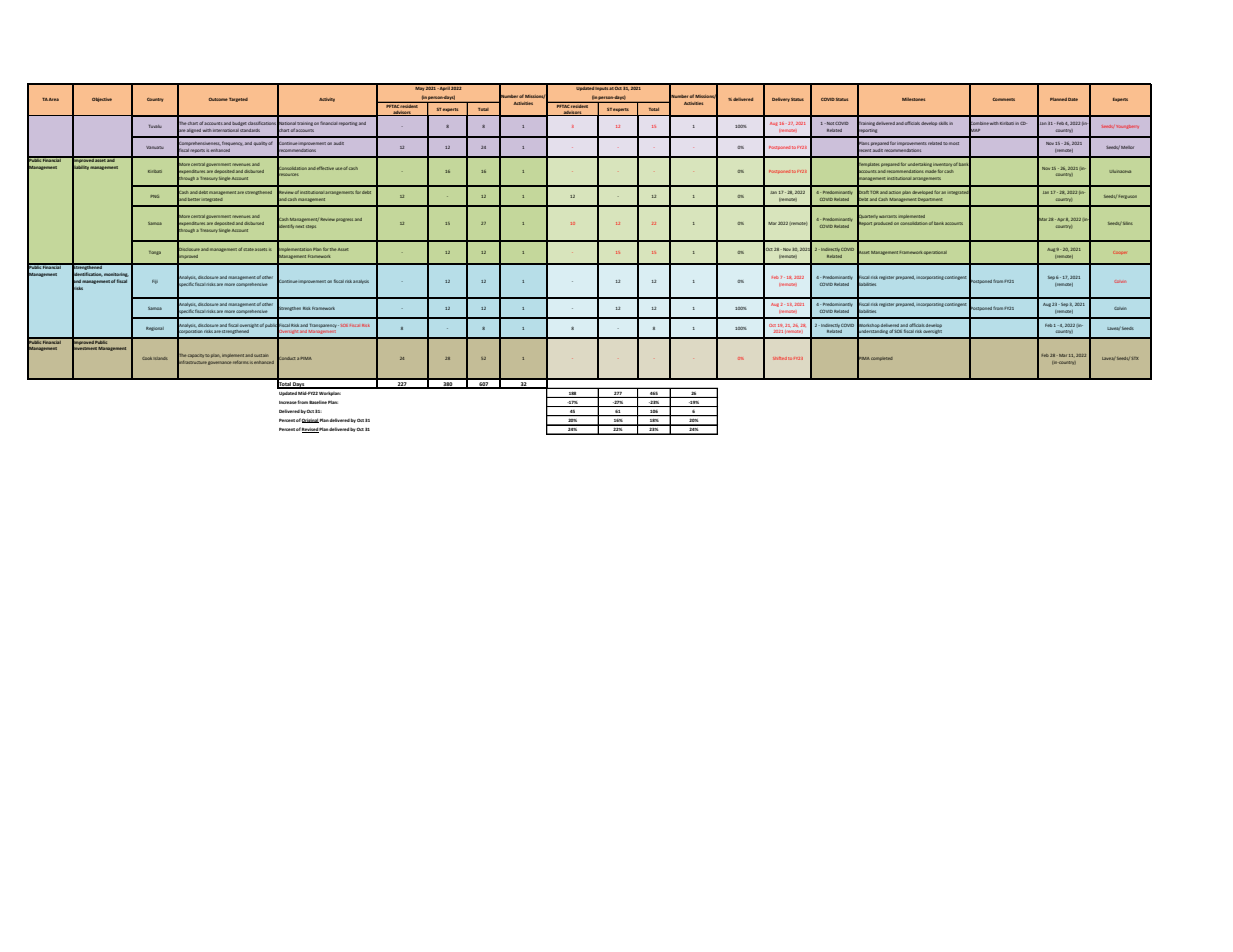 The width and height of the screenshot is (1233, 952). I want to click on PNG, so click(154, 196).
